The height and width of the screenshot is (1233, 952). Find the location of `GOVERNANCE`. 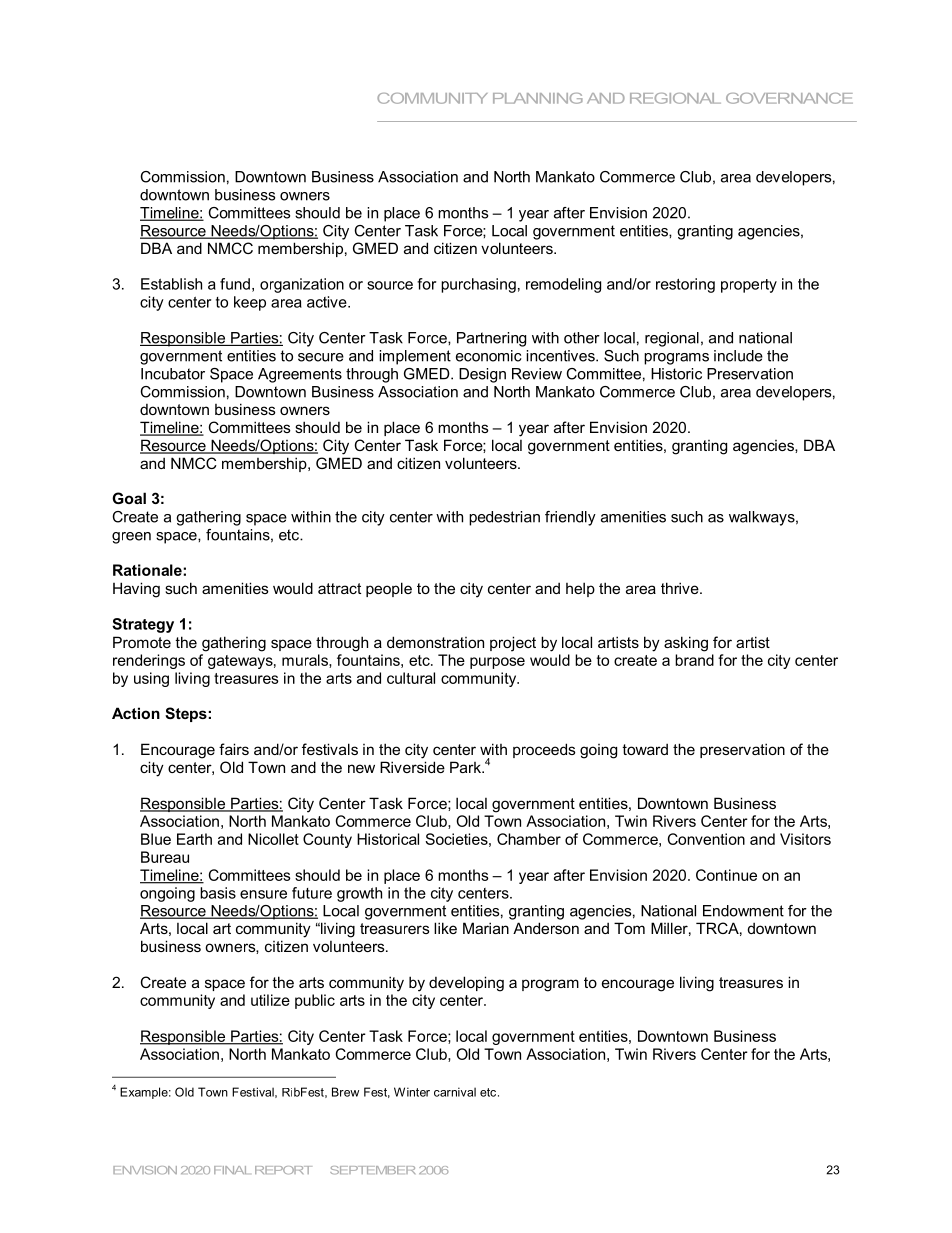

GOVERNANCE is located at coordinates (789, 98).
